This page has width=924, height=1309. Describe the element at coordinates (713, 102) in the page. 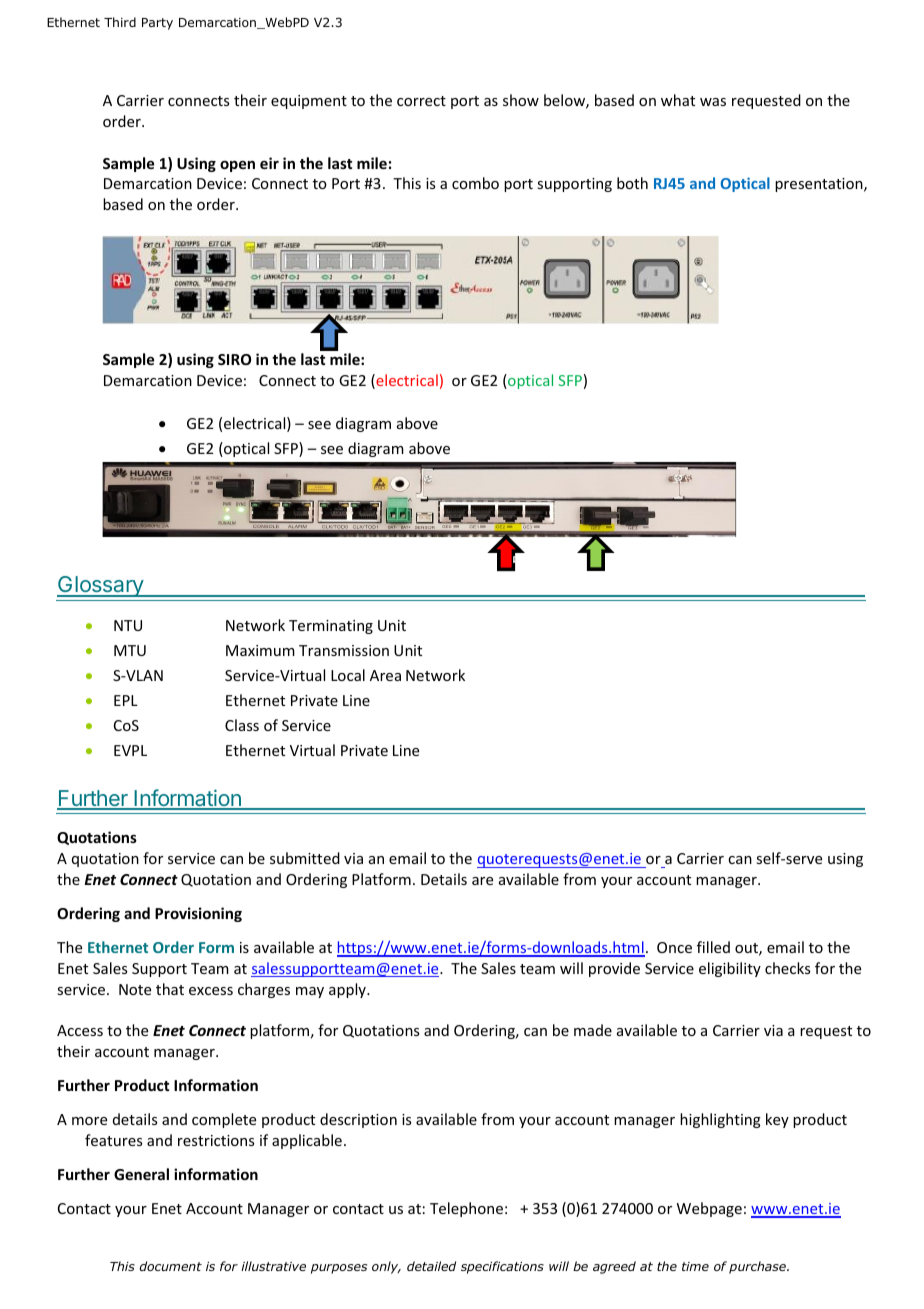

I see `was` at that location.
